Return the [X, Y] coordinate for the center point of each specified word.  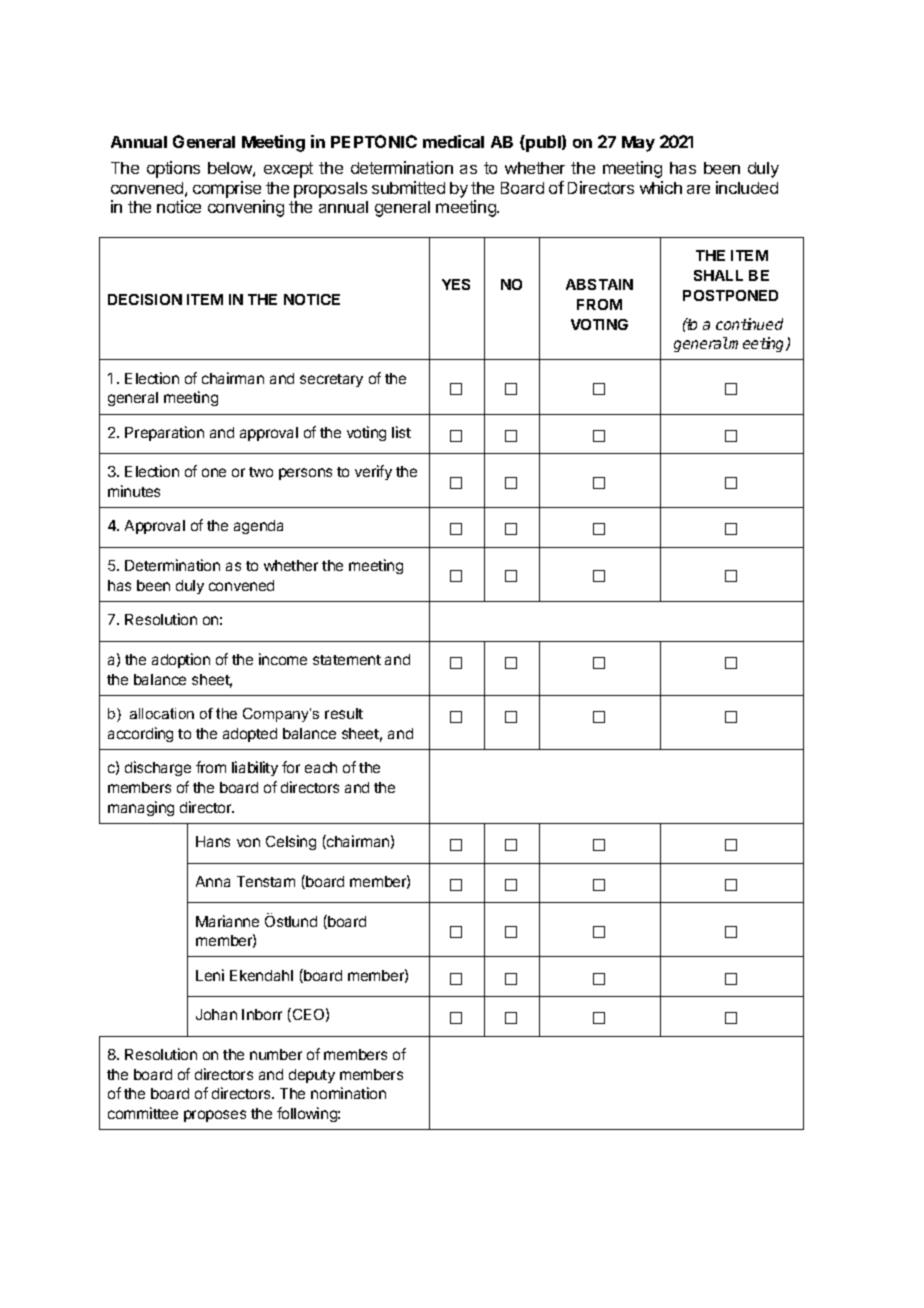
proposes [215, 1116]
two [261, 472]
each [321, 767]
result [344, 713]
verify [373, 472]
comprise [227, 189]
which [661, 187]
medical [453, 141]
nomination [348, 1093]
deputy [312, 1076]
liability [255, 768]
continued [749, 324]
